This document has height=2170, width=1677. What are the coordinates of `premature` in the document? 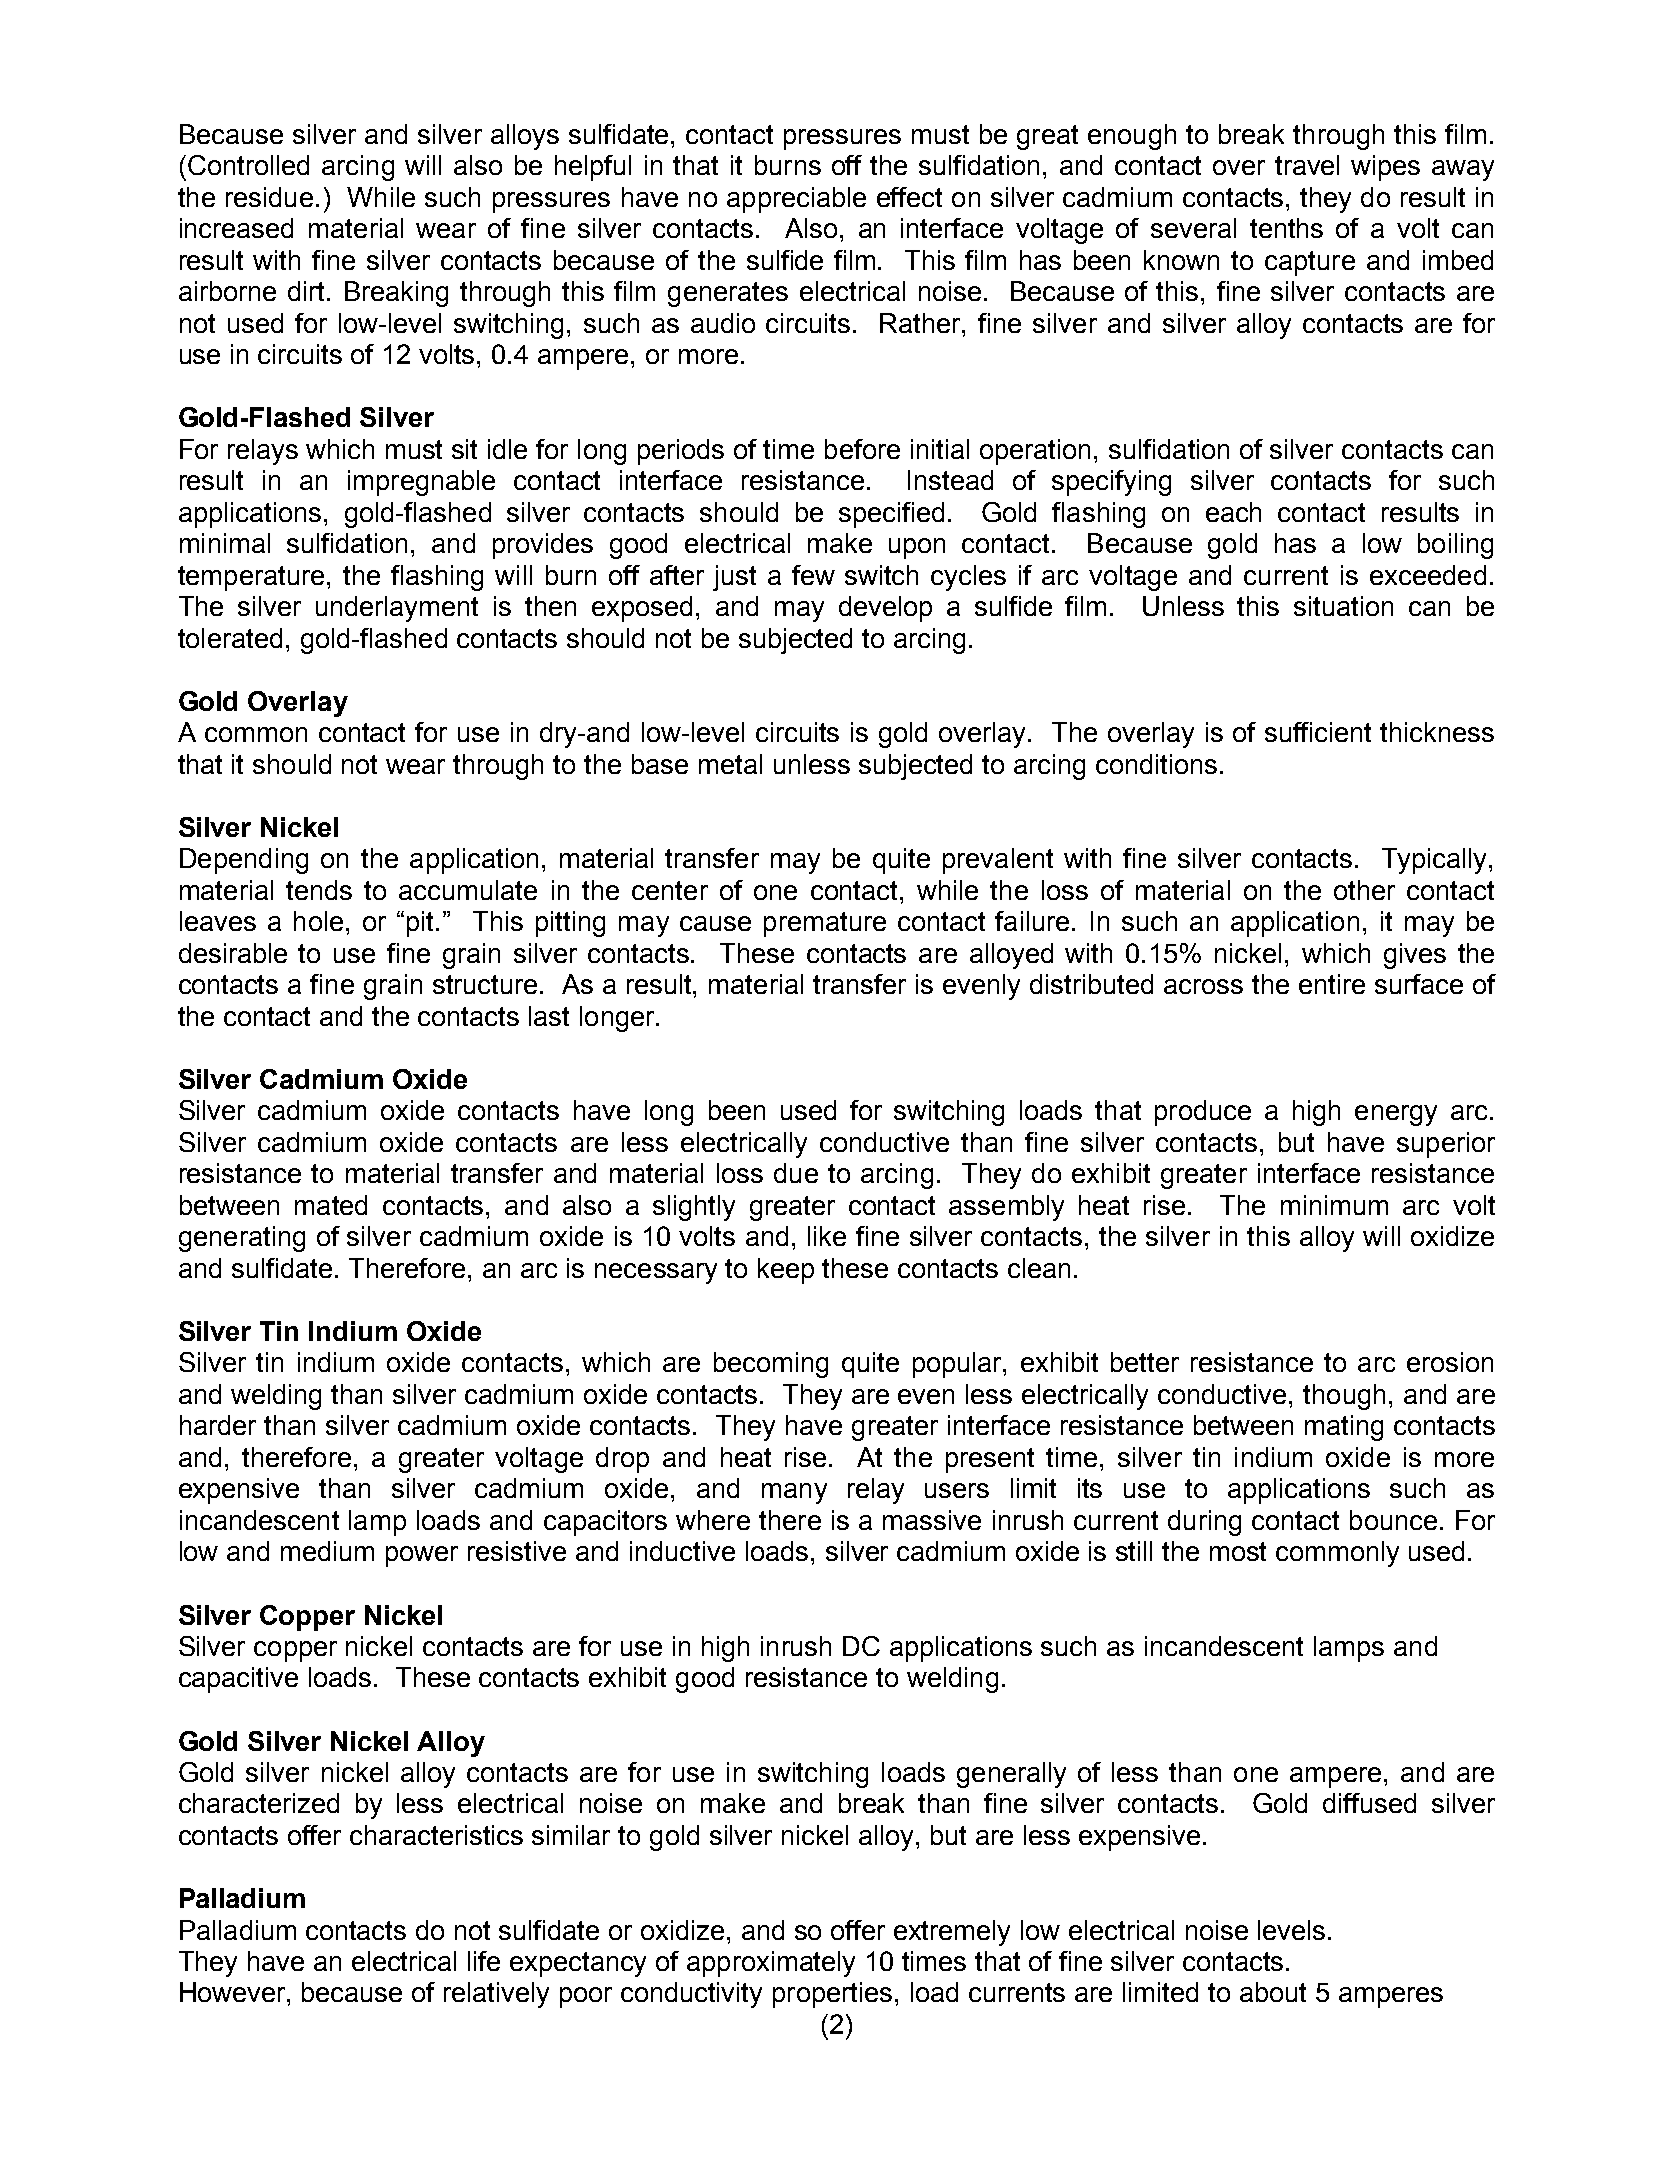 It's located at (825, 924).
